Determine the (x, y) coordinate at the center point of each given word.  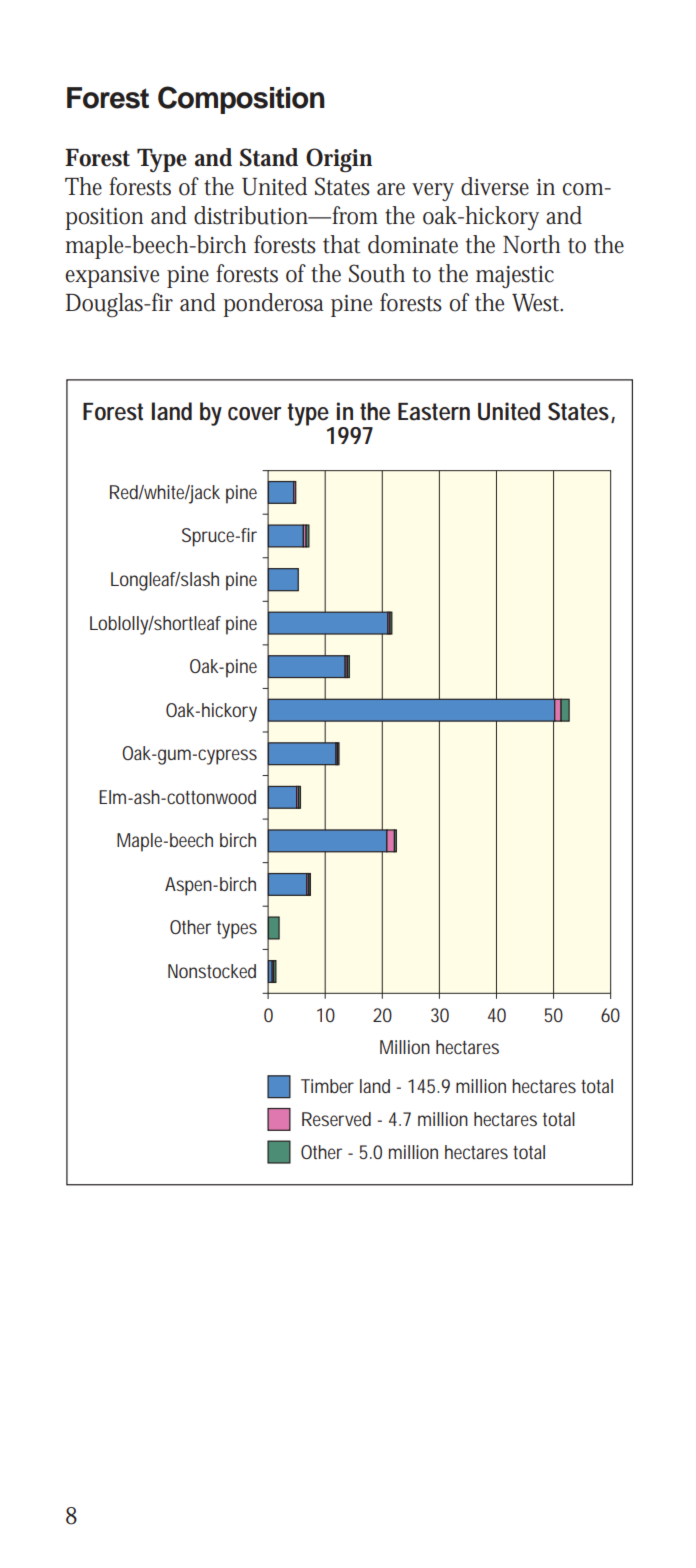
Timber (327, 1086)
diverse (495, 186)
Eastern (434, 412)
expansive (112, 277)
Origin (339, 160)
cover (254, 414)
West (537, 303)
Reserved (336, 1119)
